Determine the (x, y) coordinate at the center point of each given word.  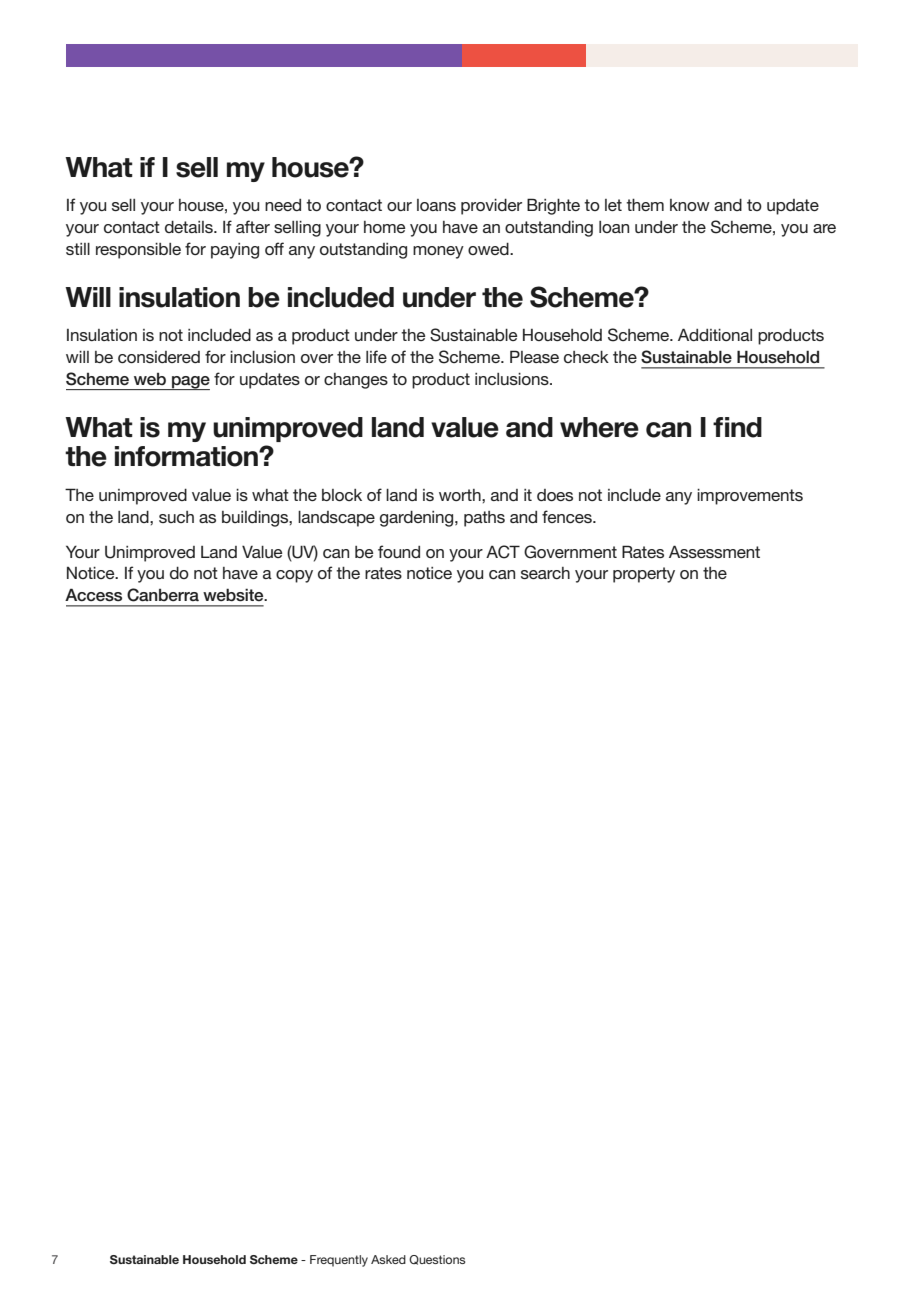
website (234, 595)
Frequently (339, 1261)
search (545, 573)
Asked (388, 1259)
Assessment (714, 551)
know (690, 205)
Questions (437, 1260)
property (644, 575)
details (190, 226)
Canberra (163, 595)
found (399, 551)
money (438, 252)
